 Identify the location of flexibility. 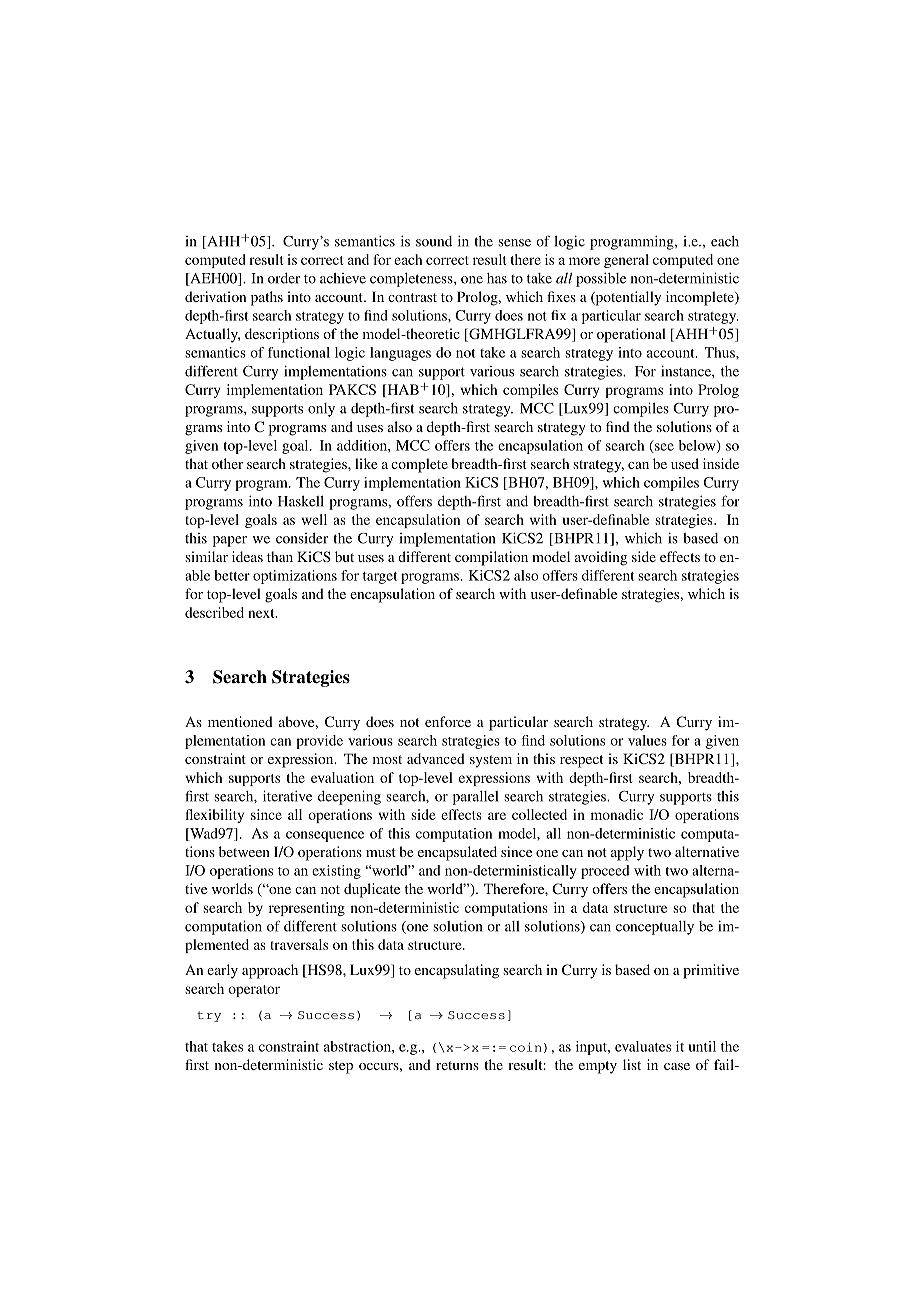
(215, 816).
